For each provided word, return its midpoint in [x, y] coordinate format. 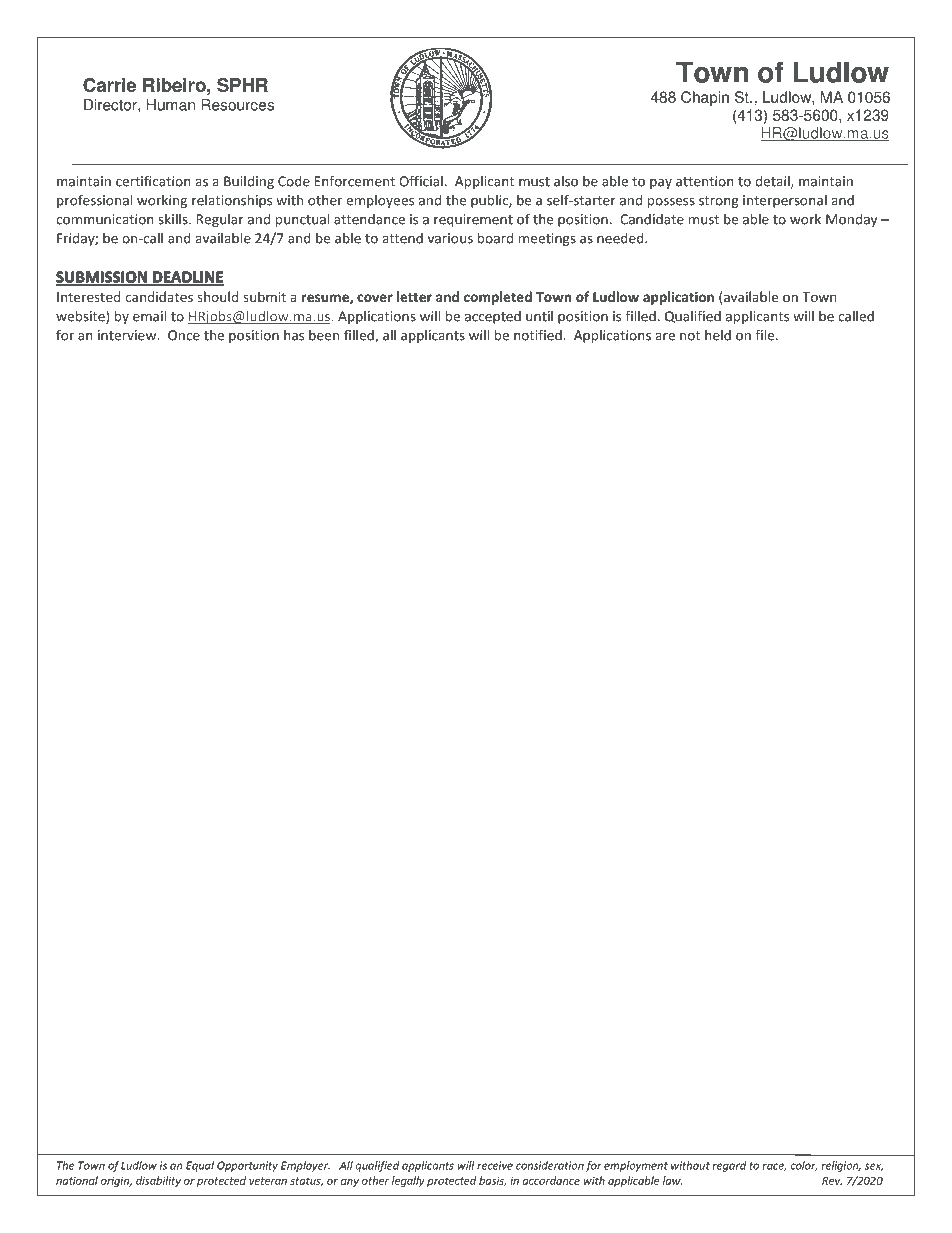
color [803, 1166]
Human [170, 105]
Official [421, 181]
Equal [200, 1166]
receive [495, 1165]
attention [705, 181]
